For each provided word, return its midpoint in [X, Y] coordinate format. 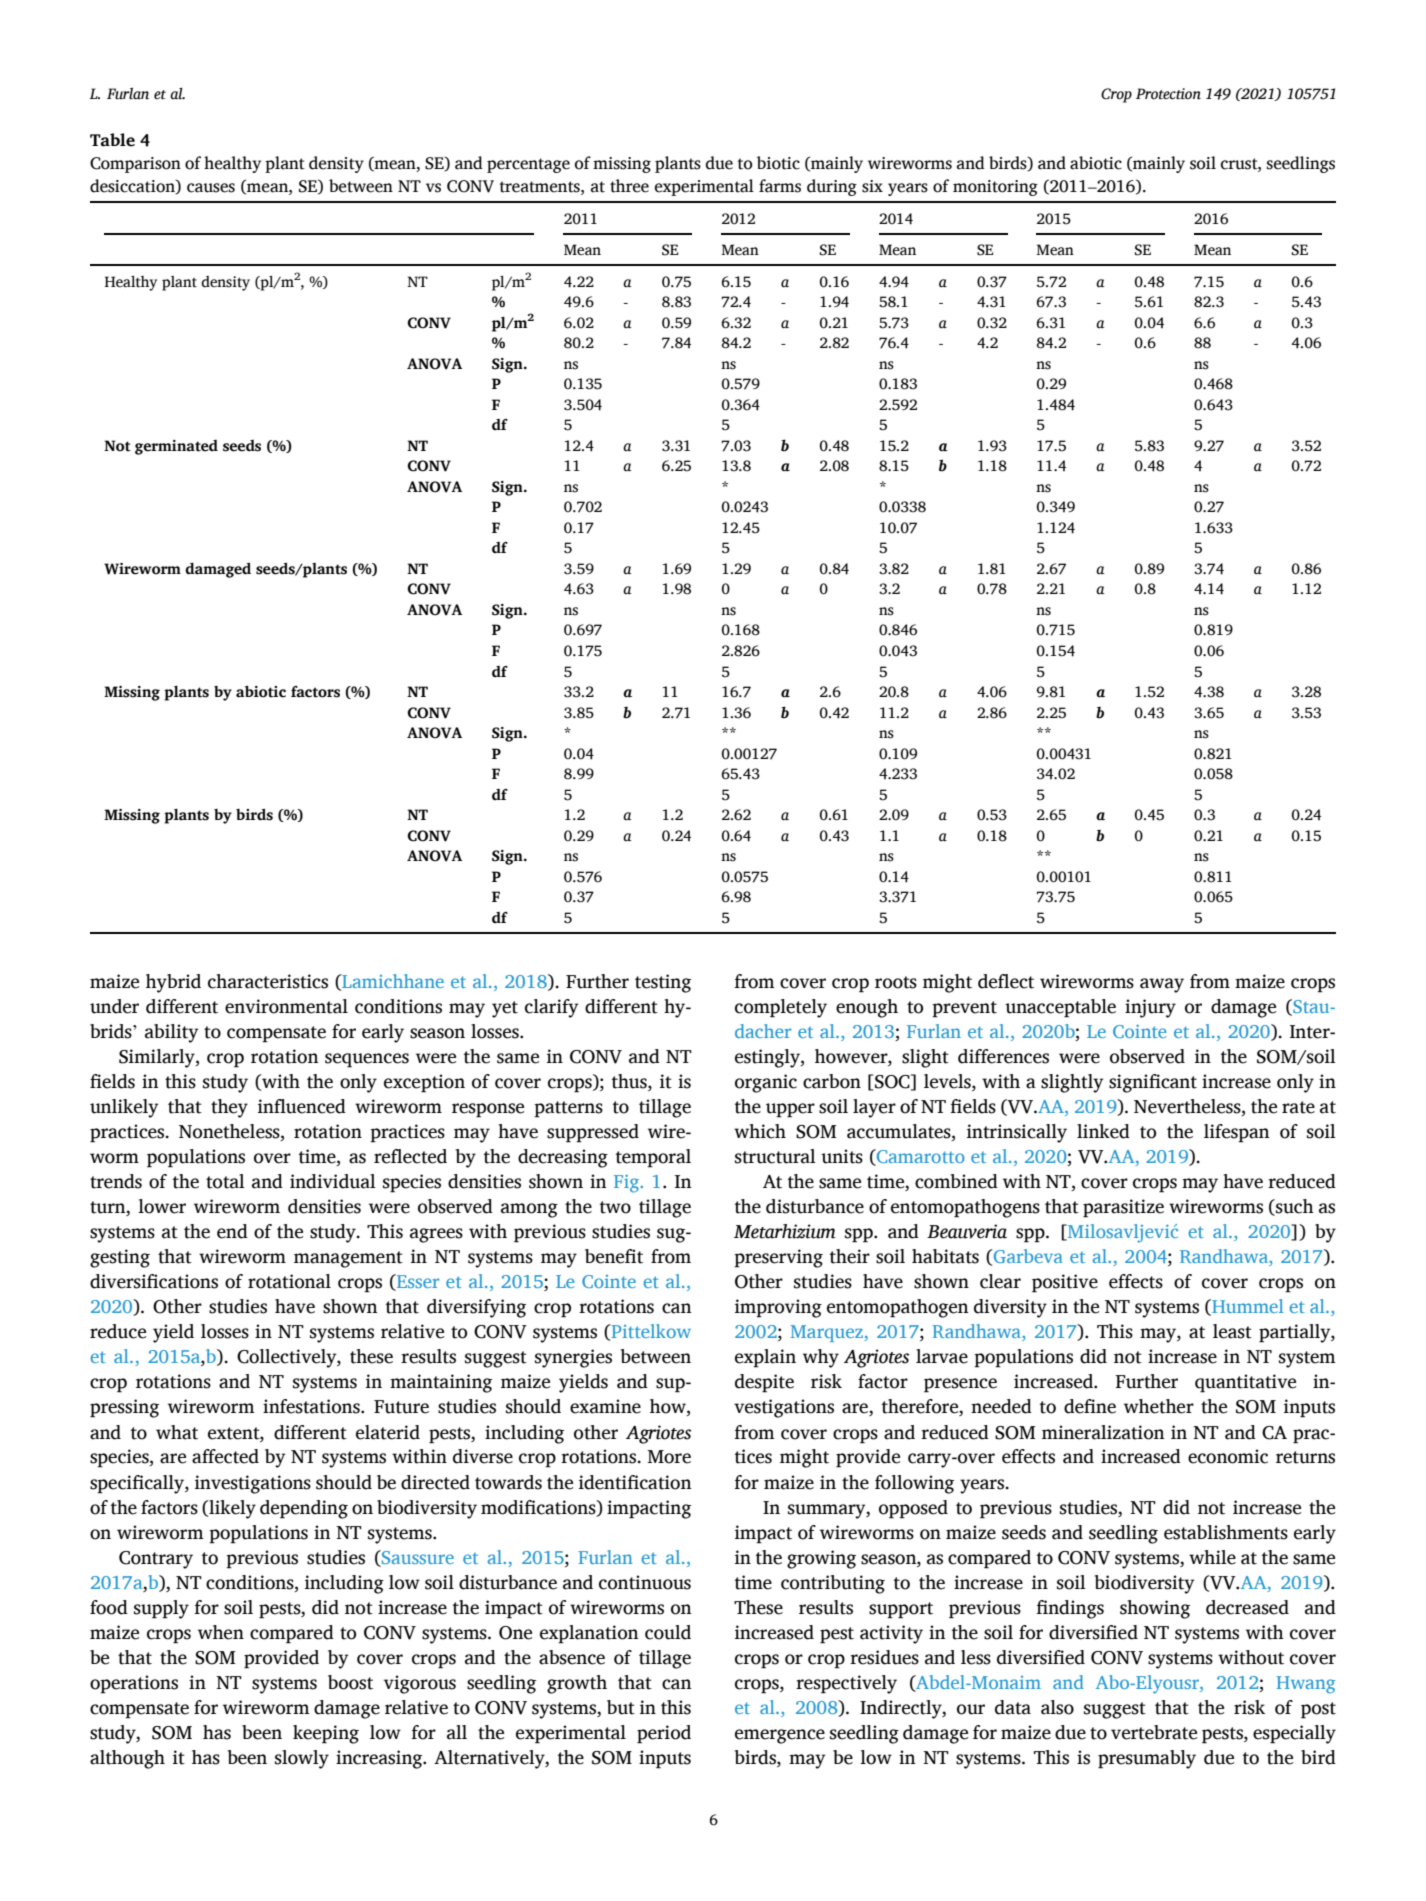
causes [211, 188]
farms [780, 186]
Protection [1168, 94]
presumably [1147, 1759]
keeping [326, 1734]
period [664, 1734]
